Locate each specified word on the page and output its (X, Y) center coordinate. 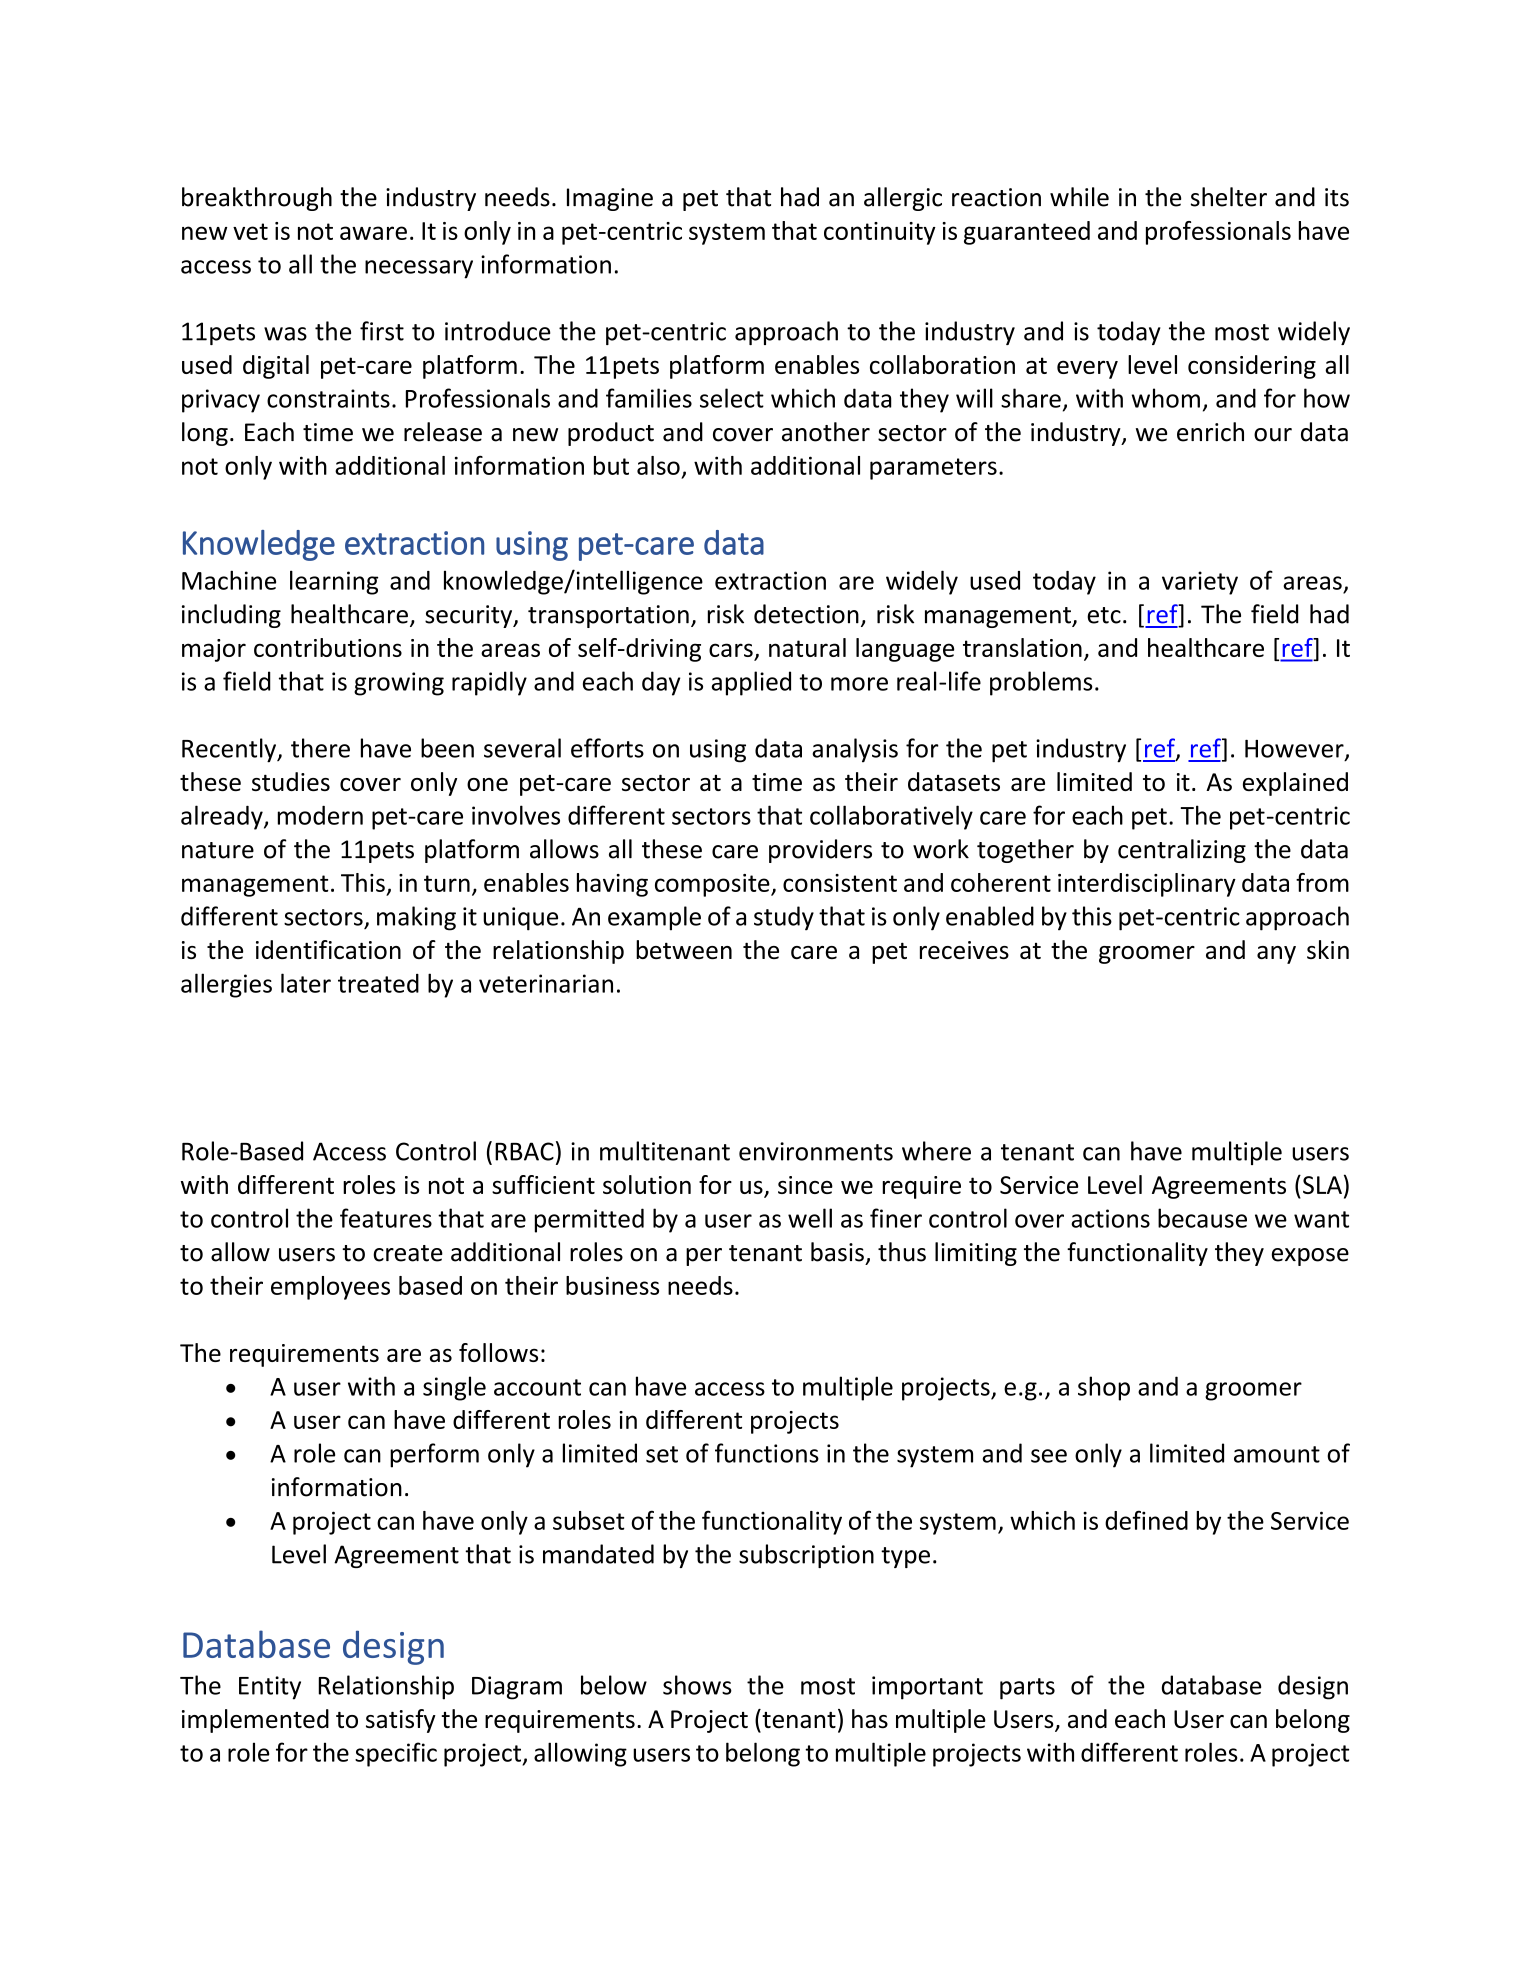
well (810, 1218)
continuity (880, 233)
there (320, 748)
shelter (1229, 197)
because (1202, 1218)
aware (373, 233)
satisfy (401, 1721)
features (386, 1218)
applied (751, 683)
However (1295, 750)
